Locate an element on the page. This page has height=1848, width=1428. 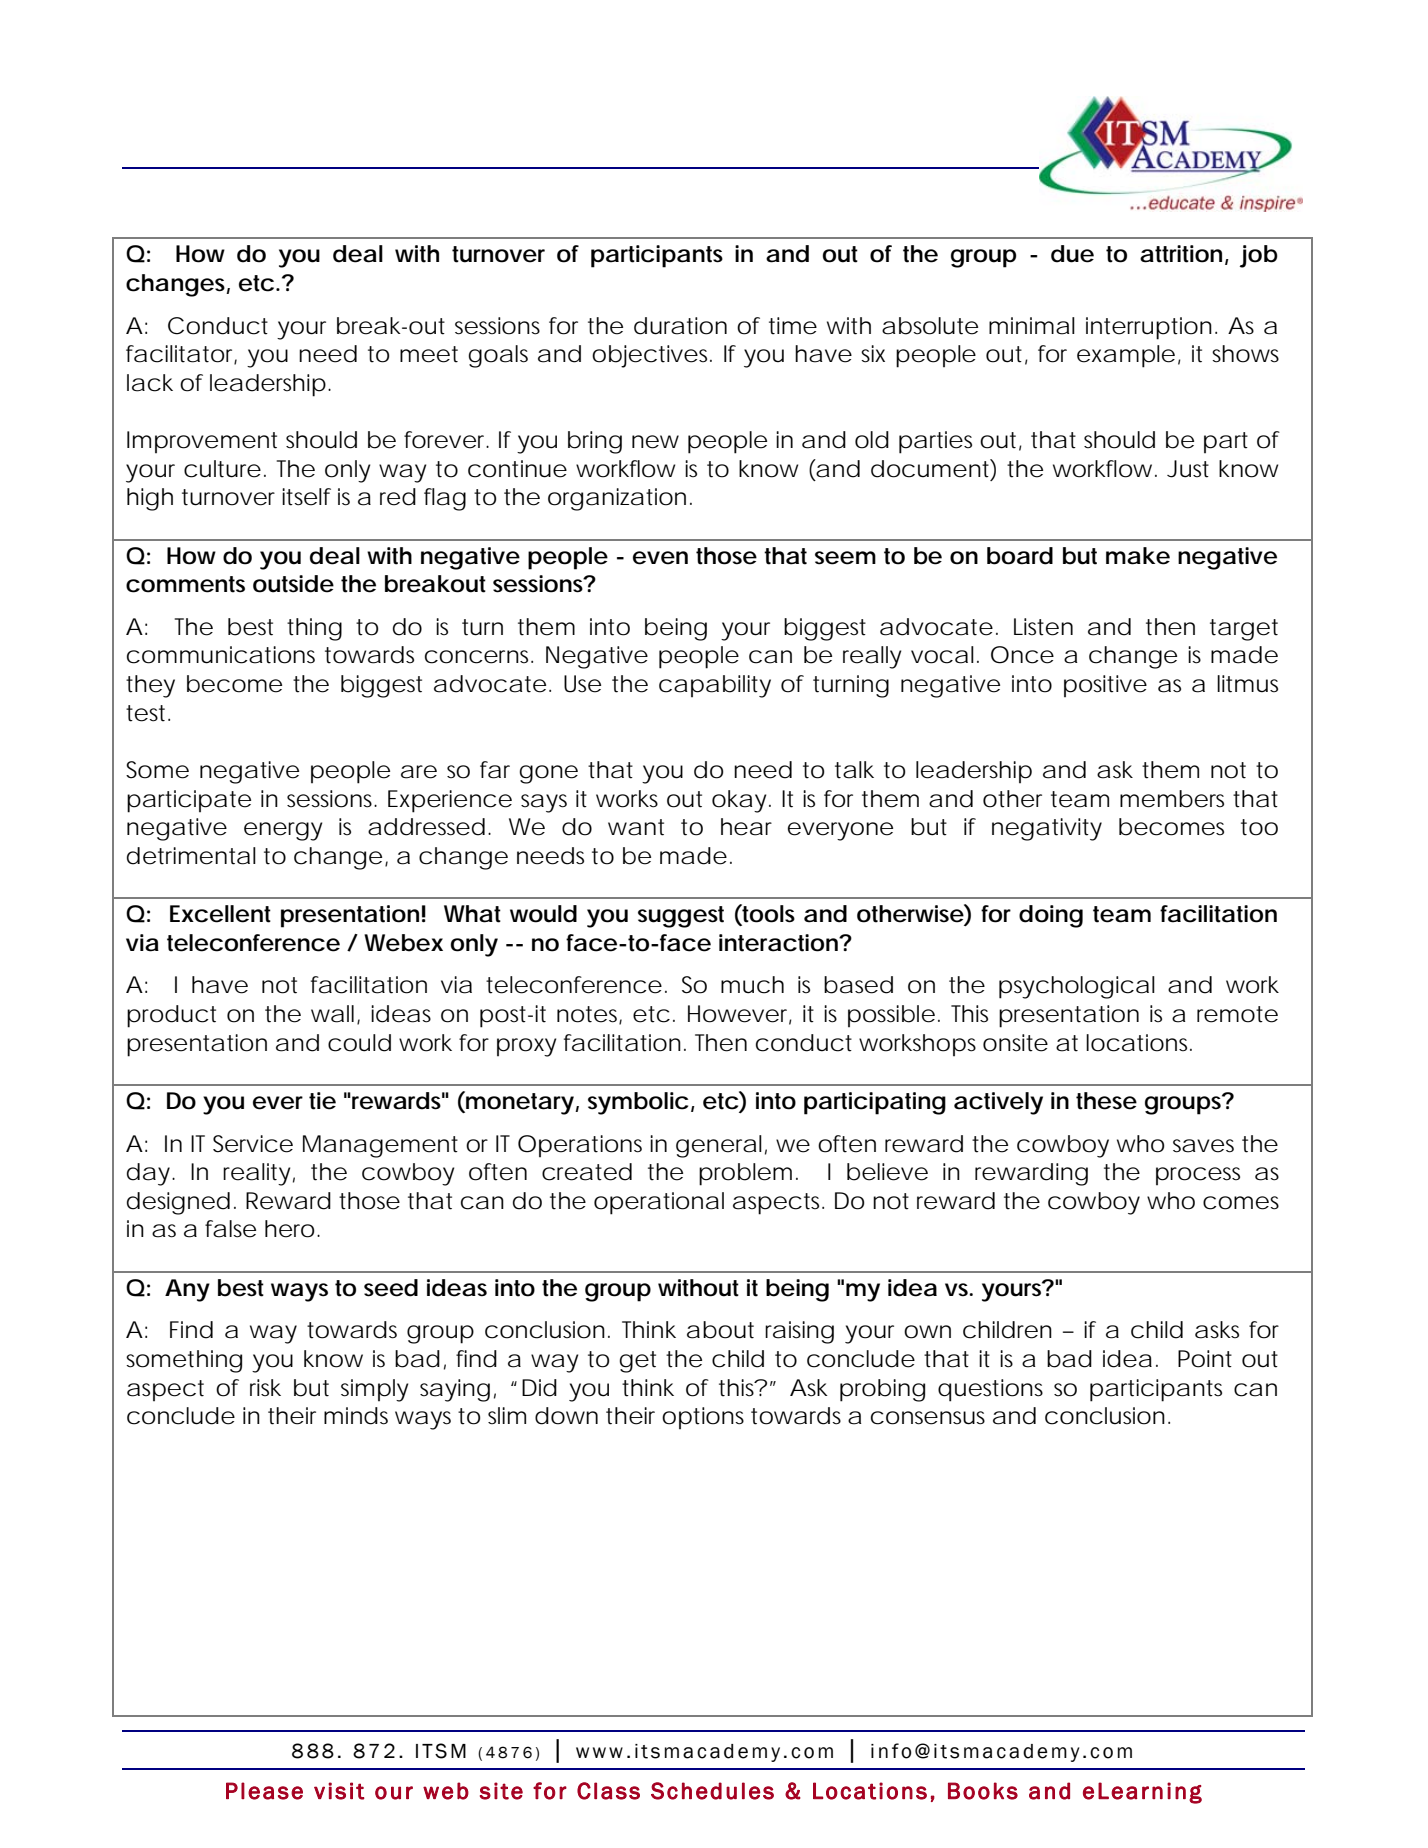
facilitator is located at coordinates (181, 355).
